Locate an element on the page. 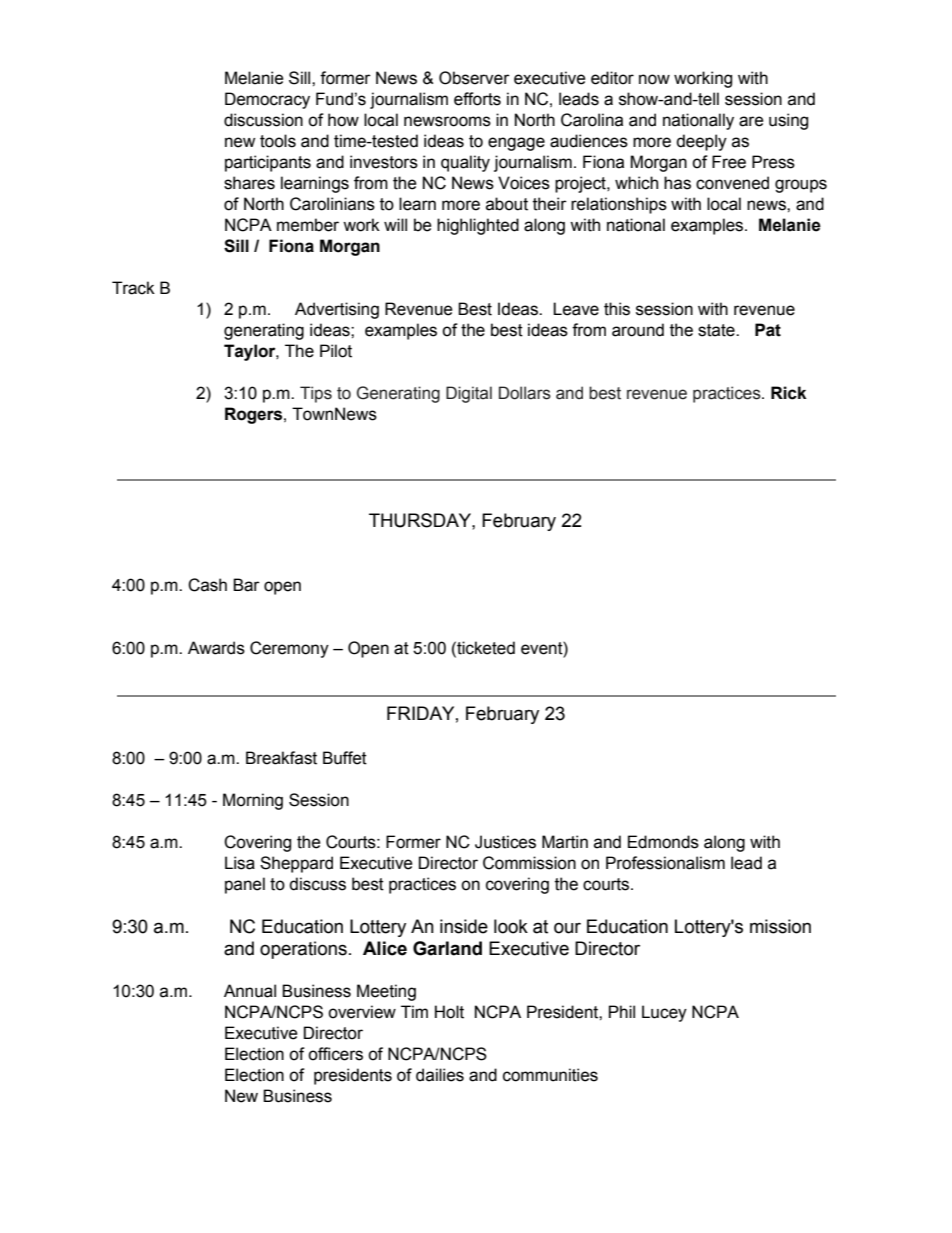 The image size is (952, 1233). Cash is located at coordinates (207, 585).
